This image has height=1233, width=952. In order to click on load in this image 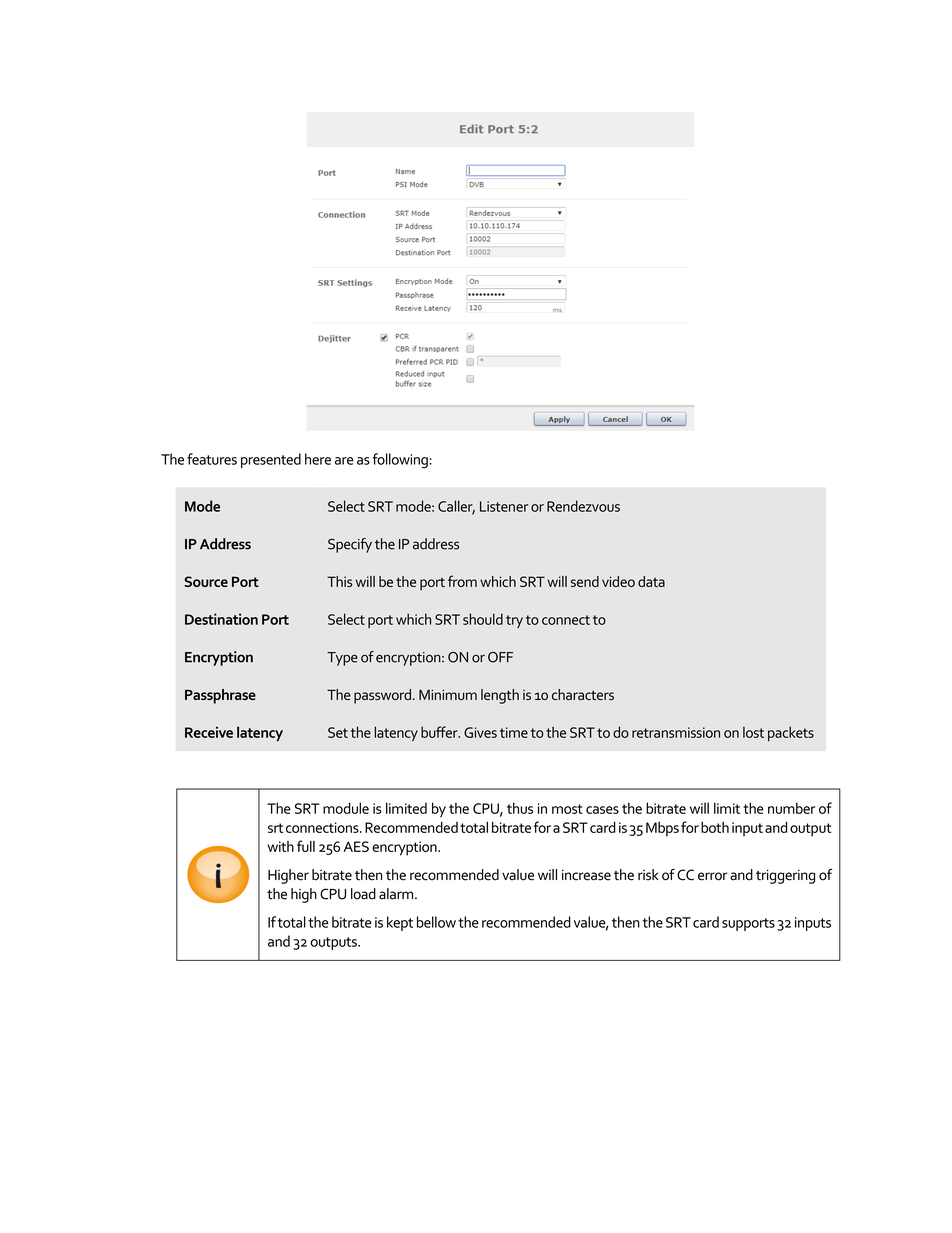, I will do `click(363, 894)`.
